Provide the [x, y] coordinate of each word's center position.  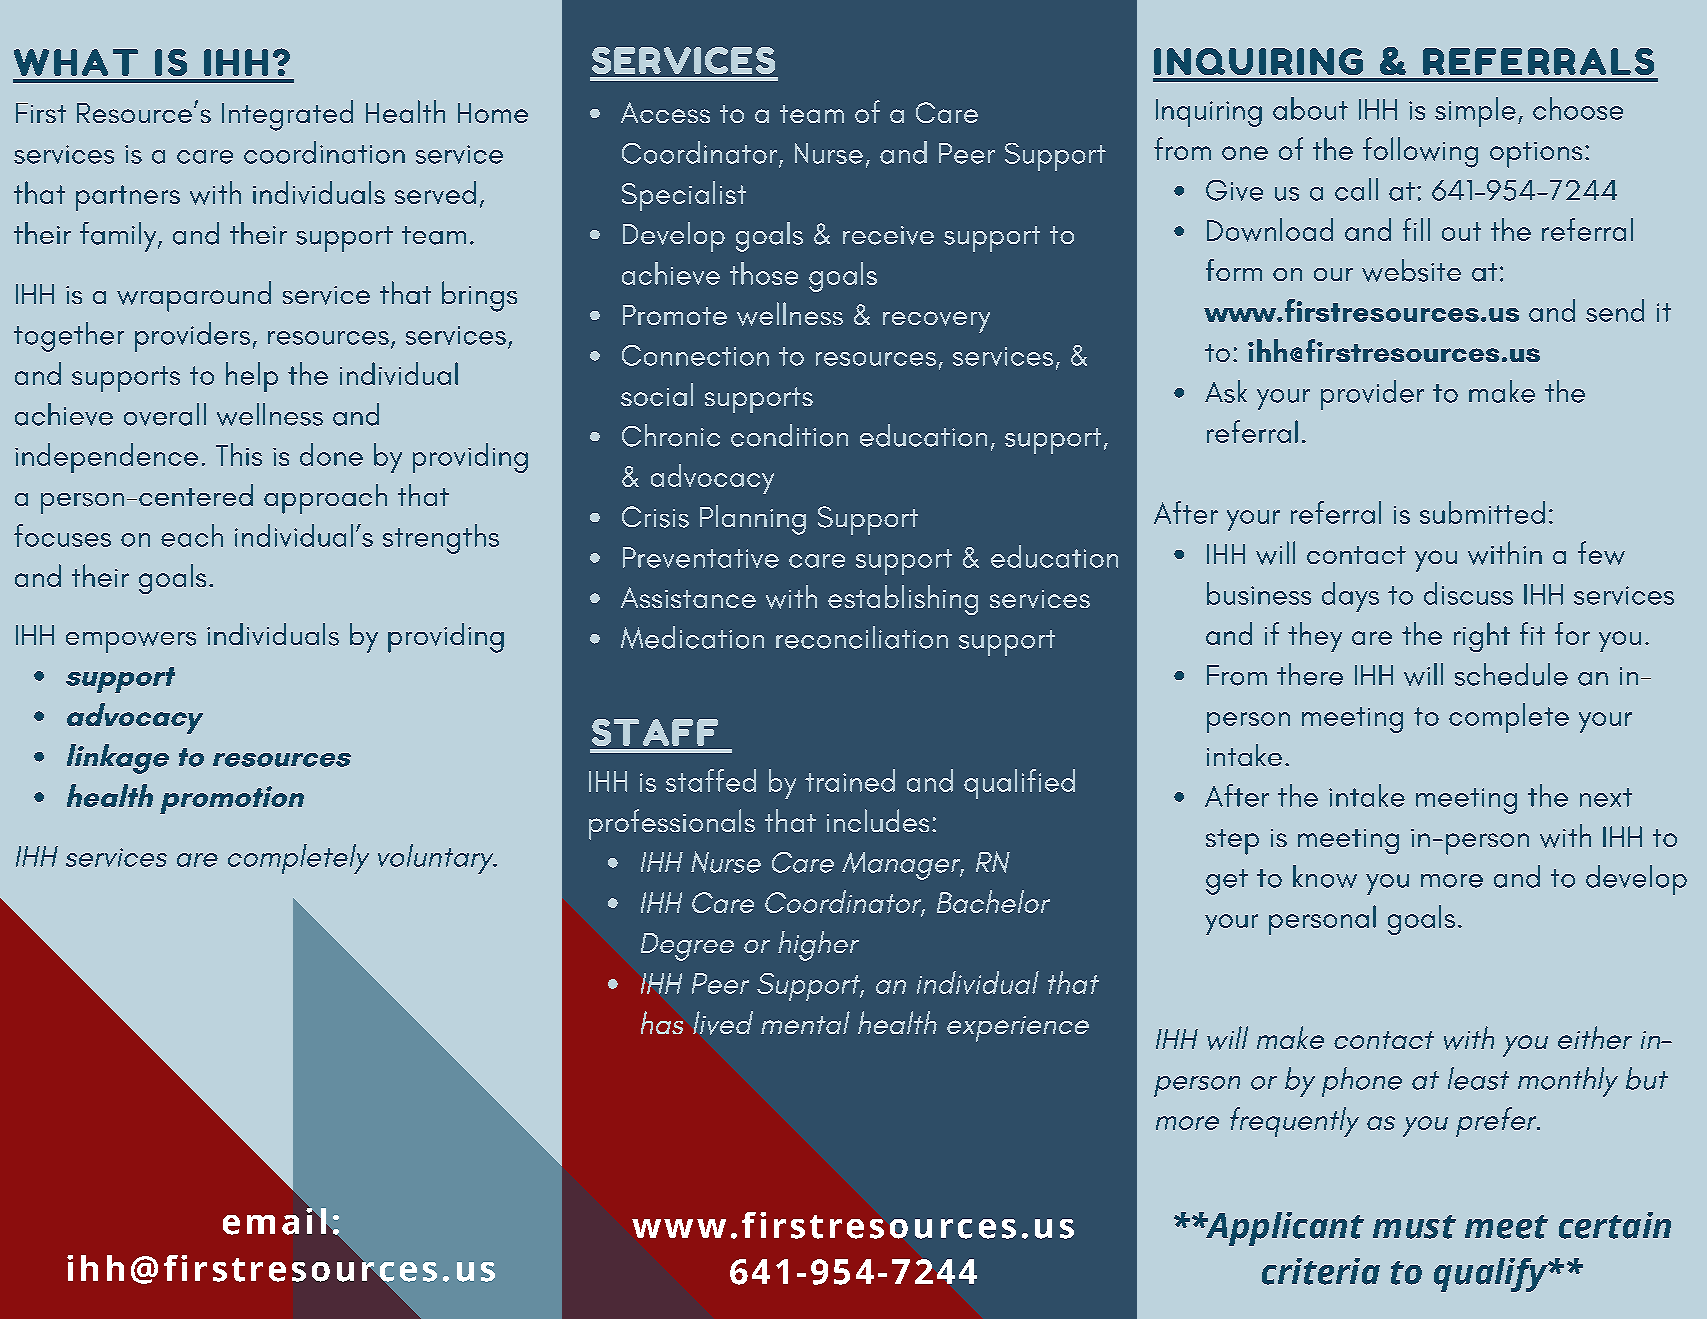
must [1414, 1227]
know [1325, 876]
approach [325, 499]
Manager [902, 866]
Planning [753, 520]
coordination [324, 152]
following [1420, 152]
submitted [1482, 512]
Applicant [1284, 1229]
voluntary [437, 859]
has [662, 1022]
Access [665, 112]
